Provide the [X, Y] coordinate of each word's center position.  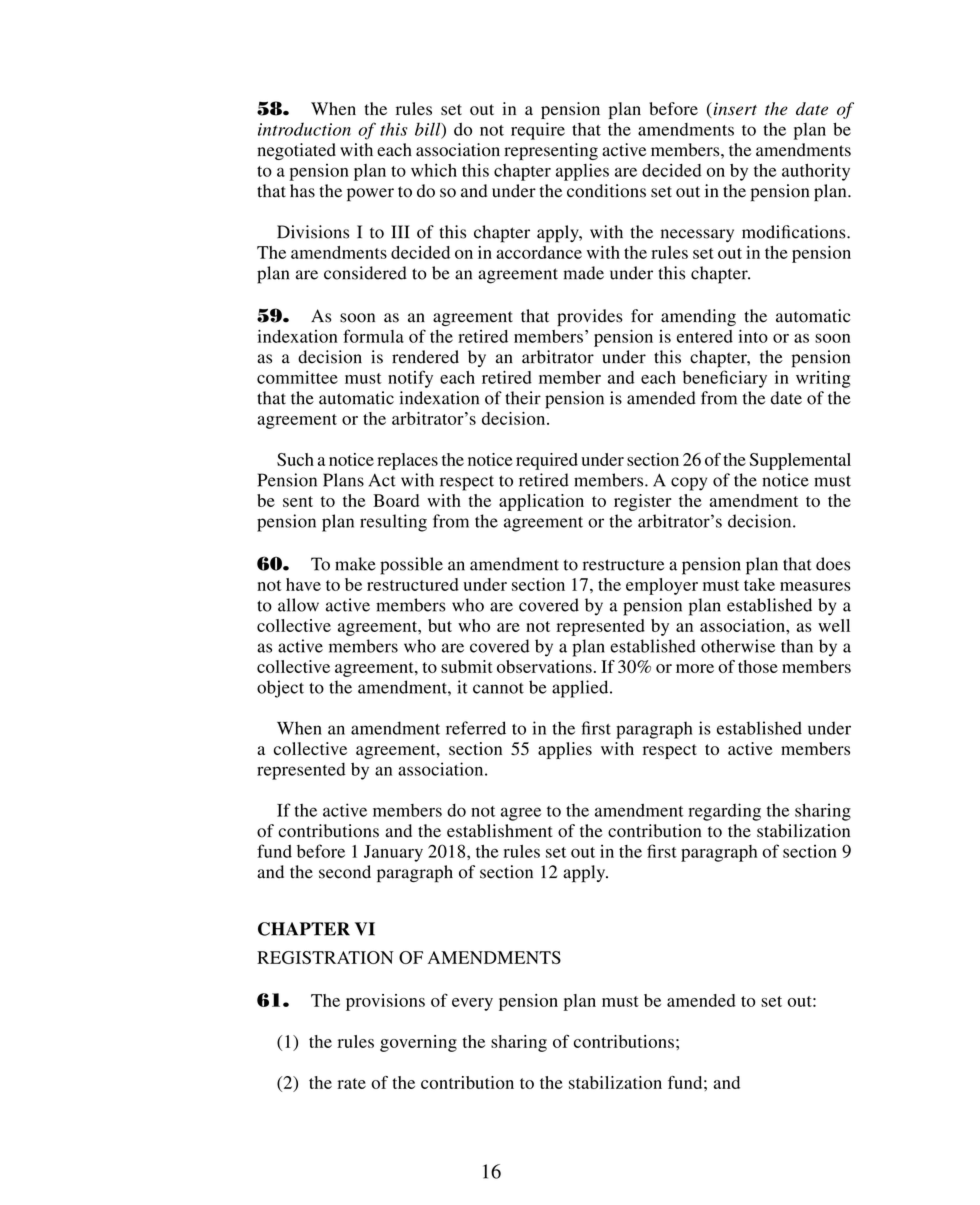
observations [544, 666]
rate [351, 1083]
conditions [606, 191]
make [355, 564]
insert [734, 110]
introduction [304, 129]
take [759, 584]
